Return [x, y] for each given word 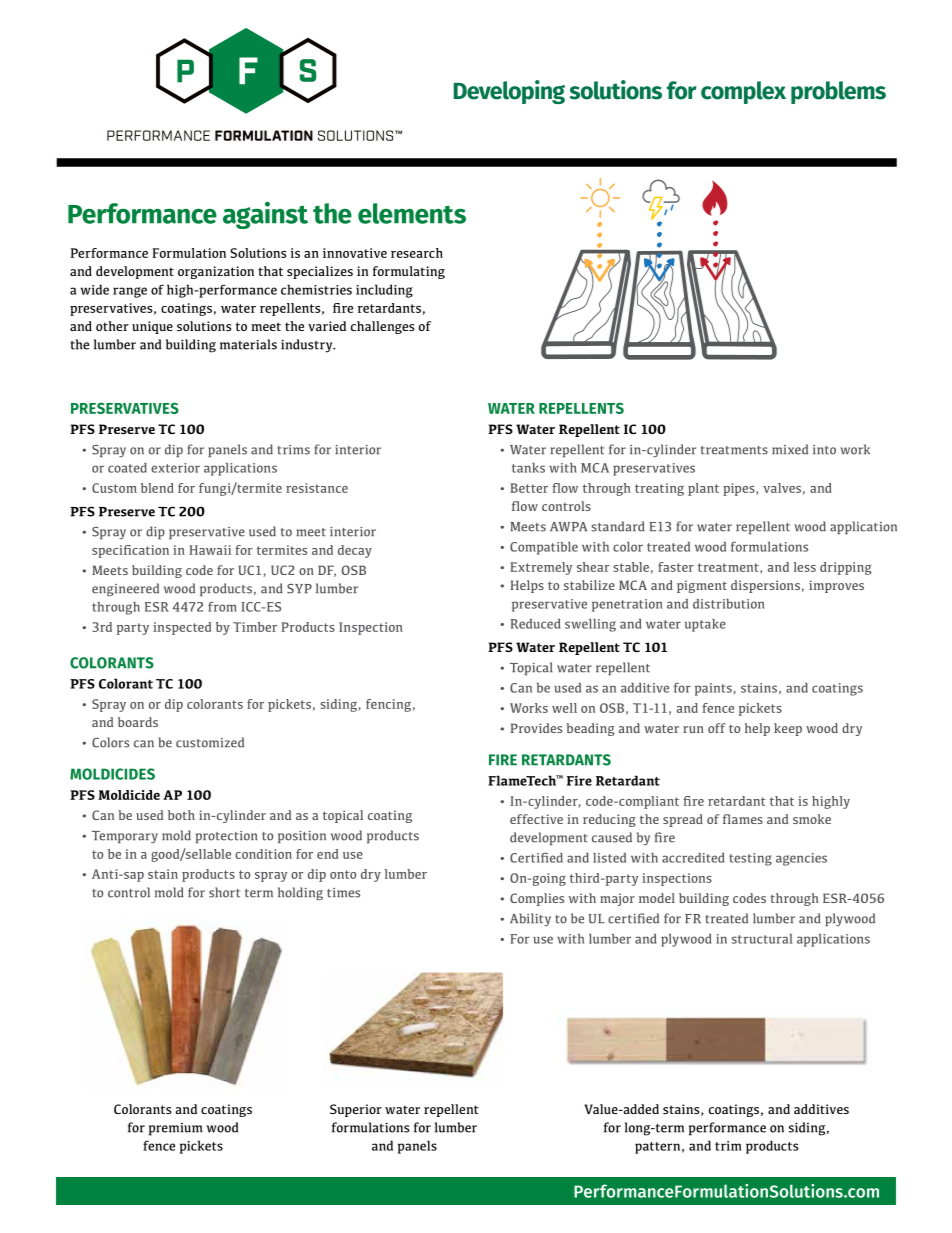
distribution [728, 604]
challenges [382, 327]
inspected [182, 628]
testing [750, 859]
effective [536, 819]
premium [175, 1129]
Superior [356, 1110]
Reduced [535, 624]
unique [152, 327]
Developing [509, 92]
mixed [790, 449]
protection [226, 837]
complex [743, 92]
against [265, 215]
